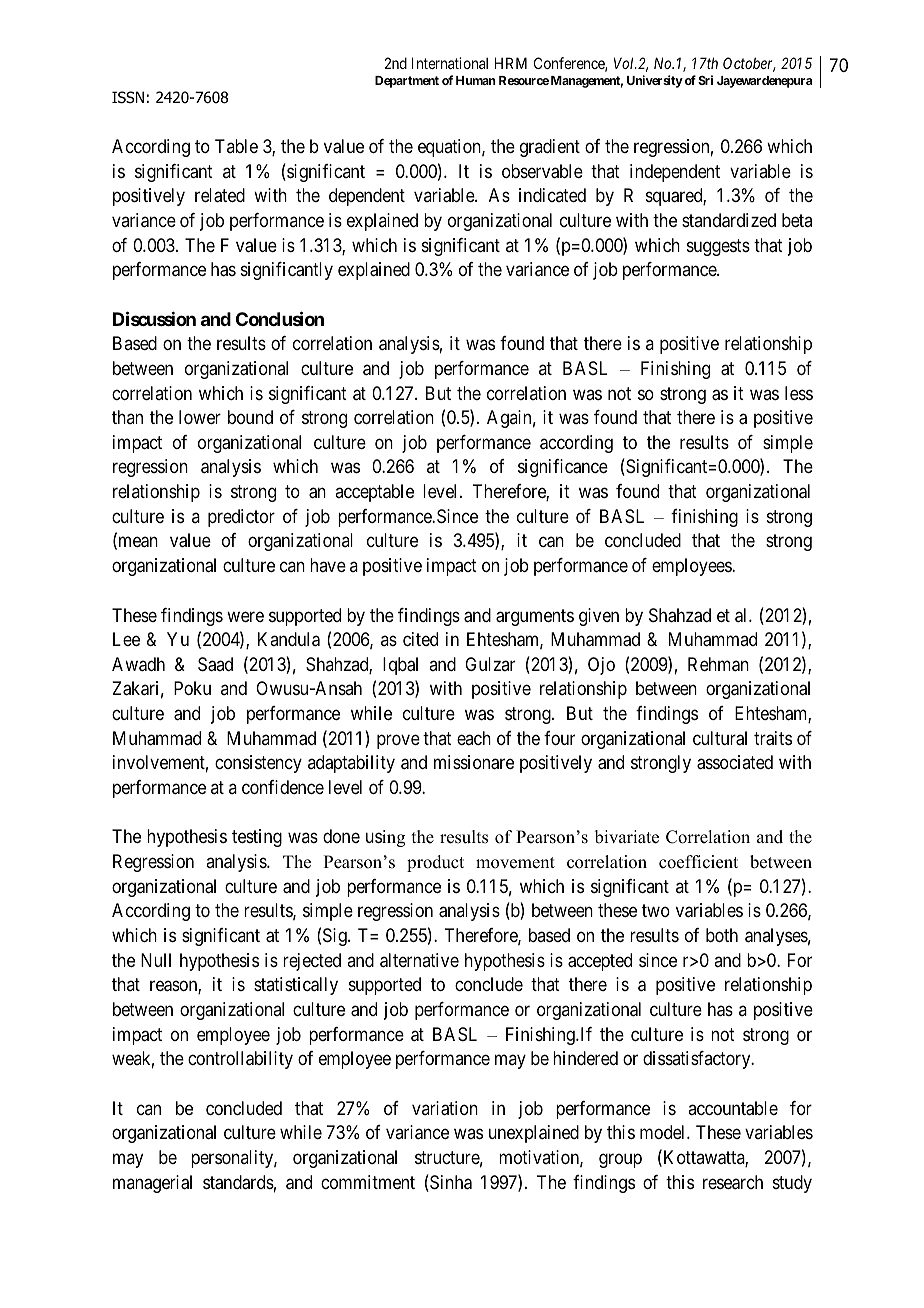 The height and width of the screenshot is (1308, 924). I want to click on testing, so click(257, 838).
